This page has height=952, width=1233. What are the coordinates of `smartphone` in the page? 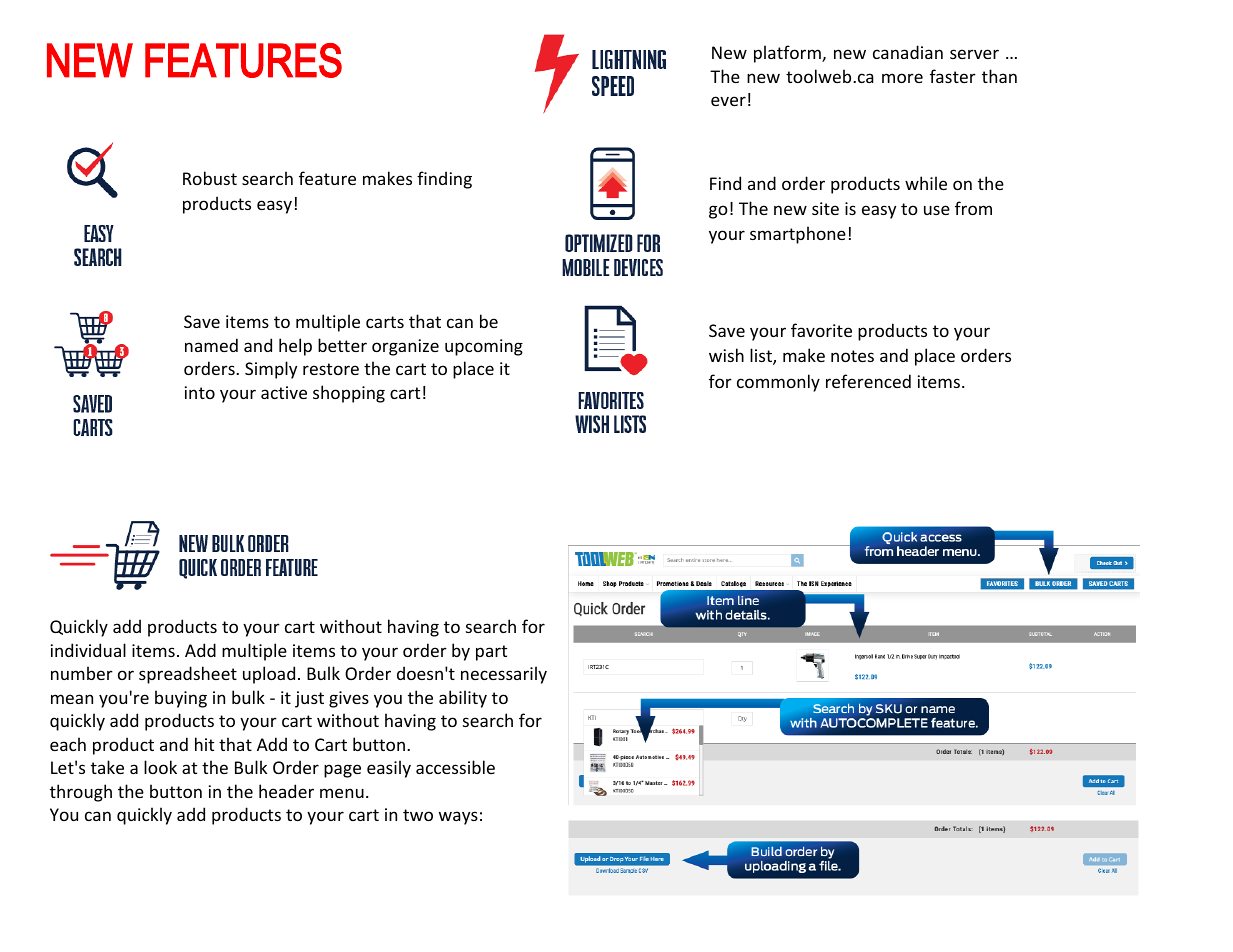 It's located at (798, 235).
